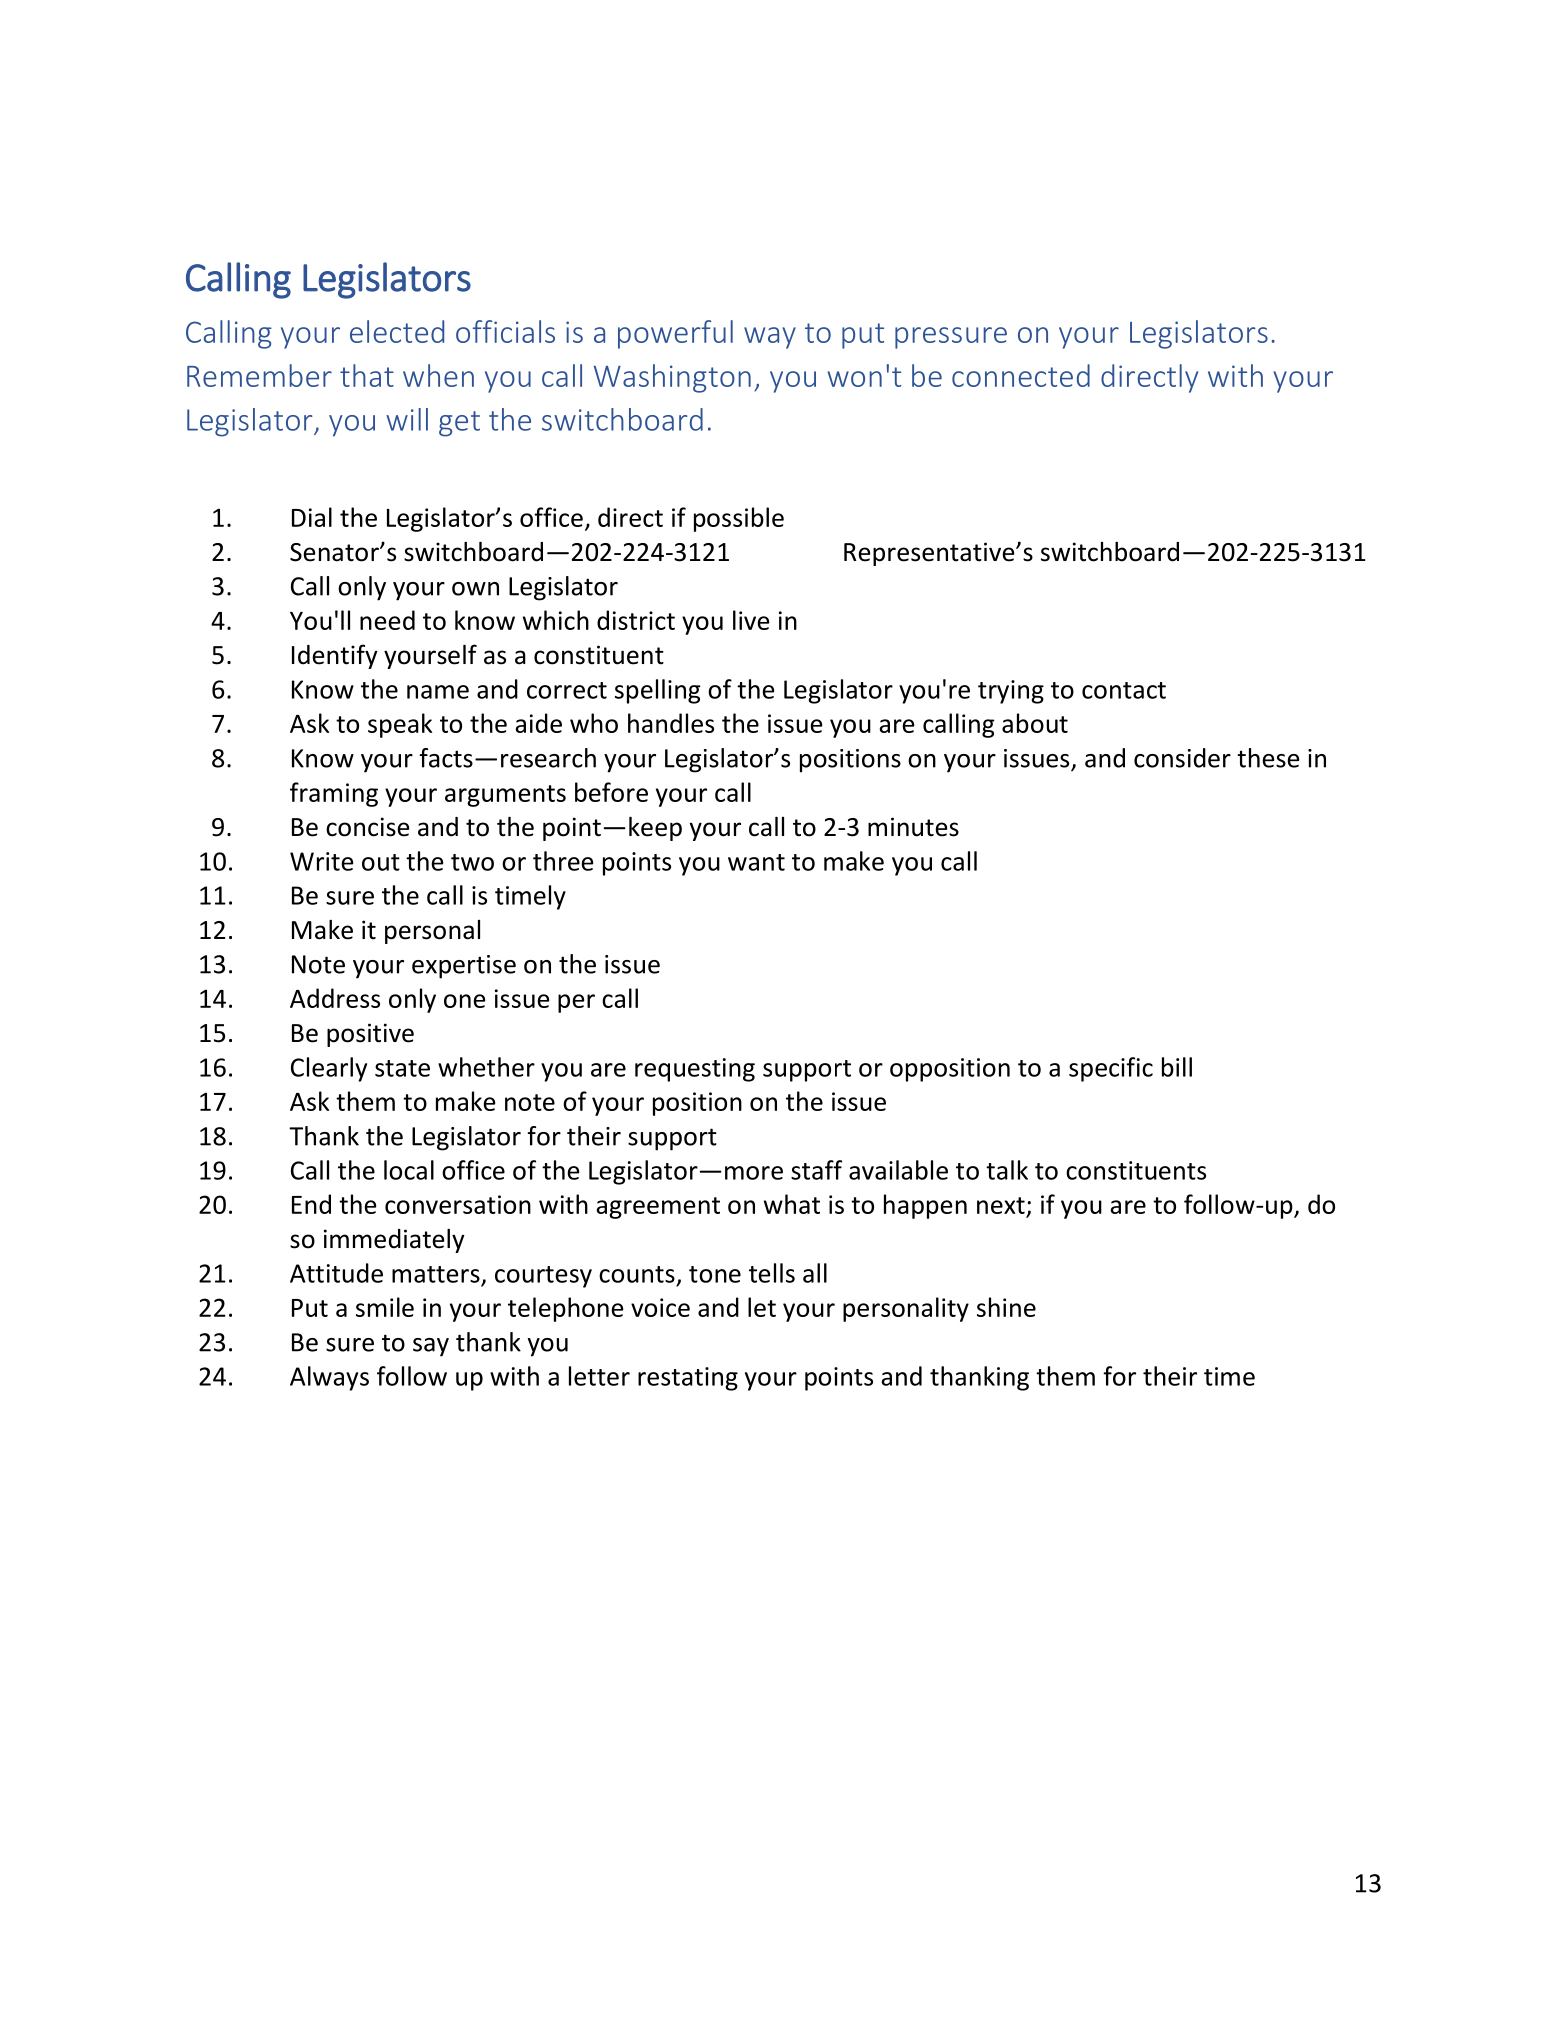  I want to click on concise, so click(368, 827).
